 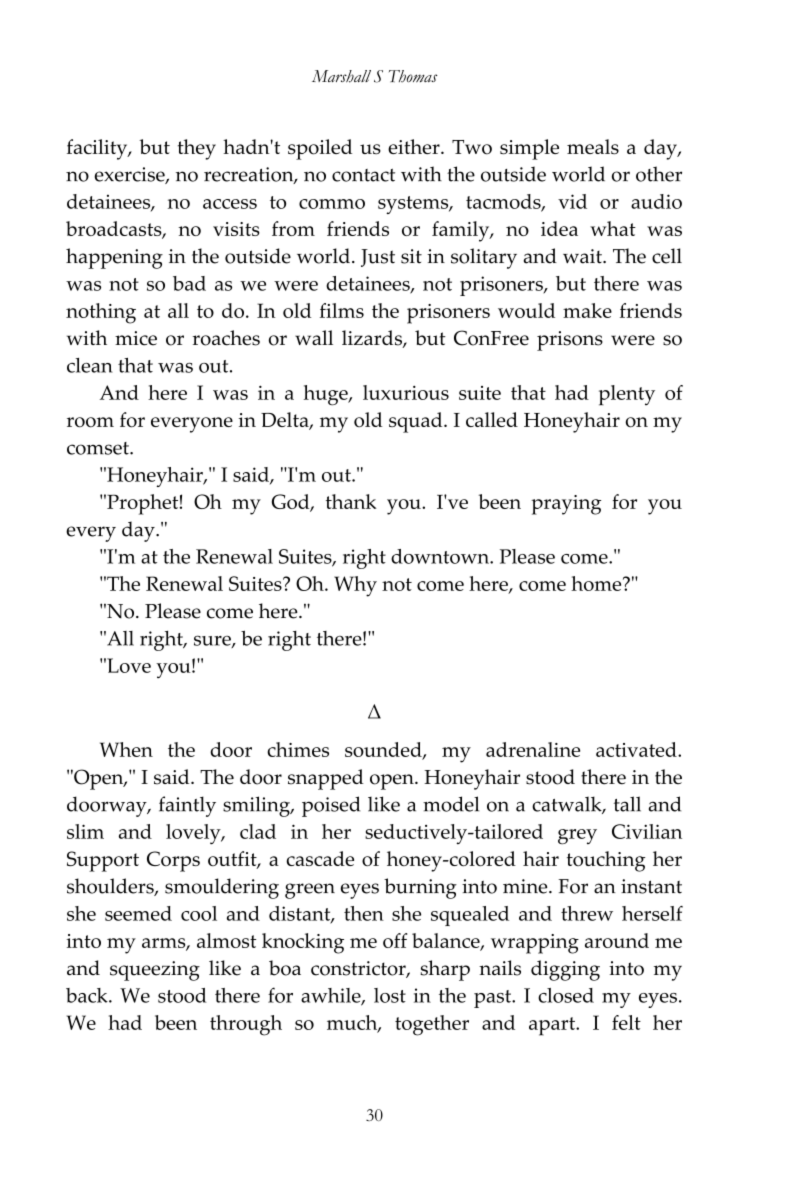 What do you see at coordinates (155, 971) in the screenshot?
I see `squeezing` at bounding box center [155, 971].
